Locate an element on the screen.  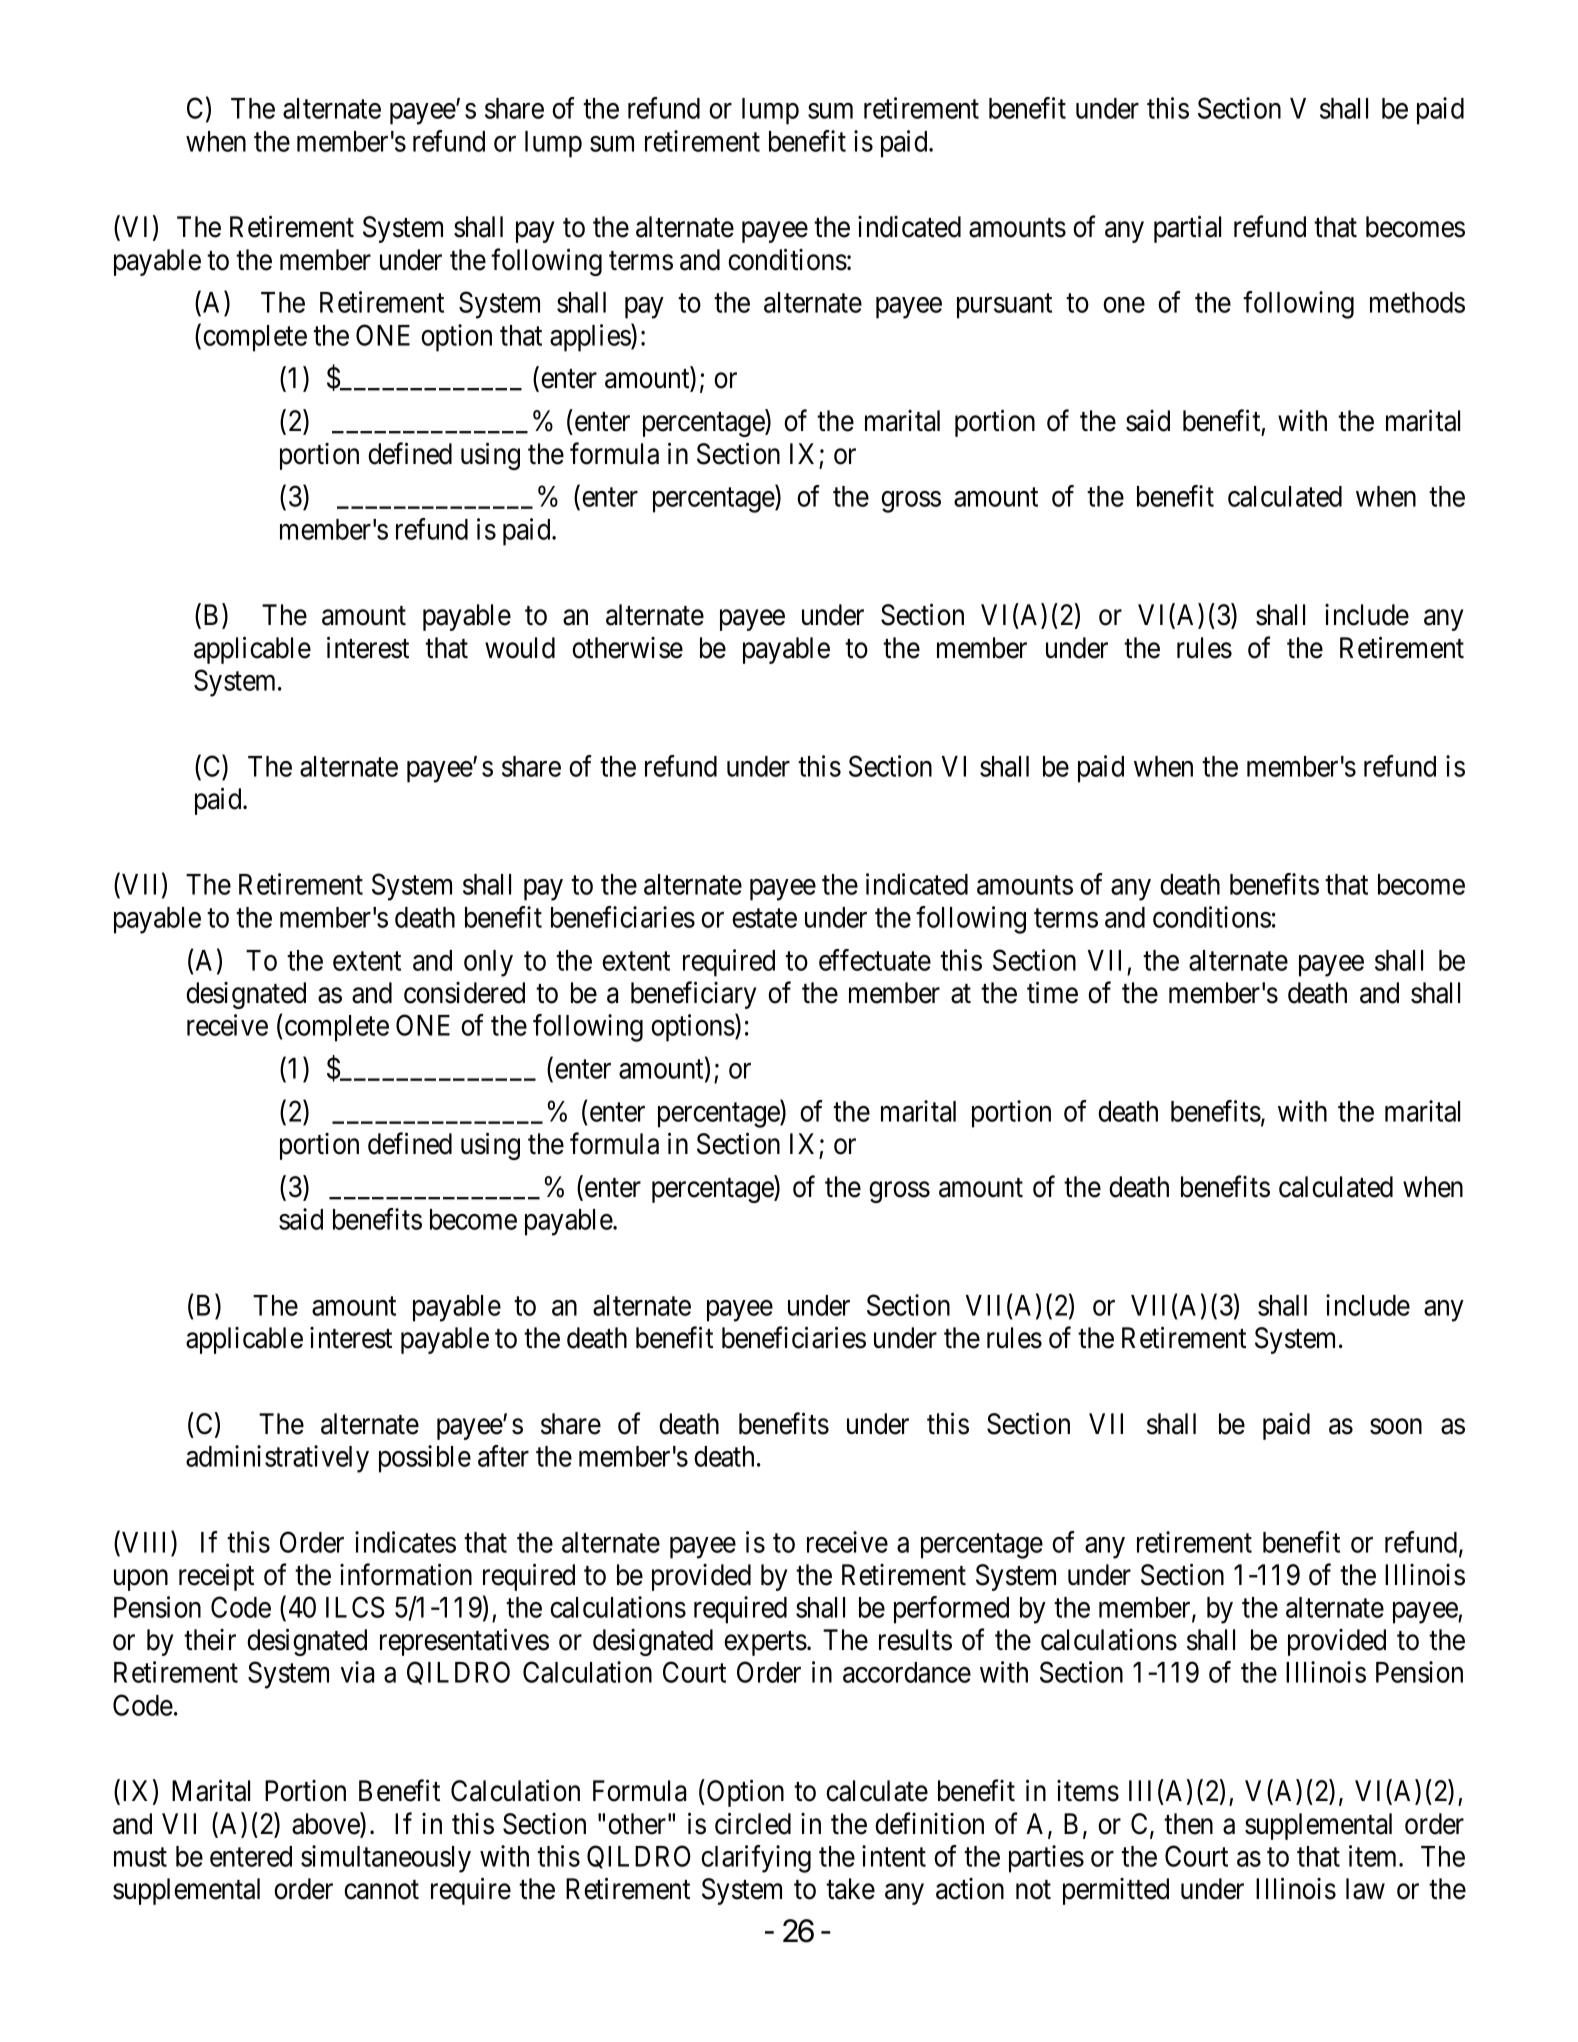
administratively is located at coordinates (277, 1459).
